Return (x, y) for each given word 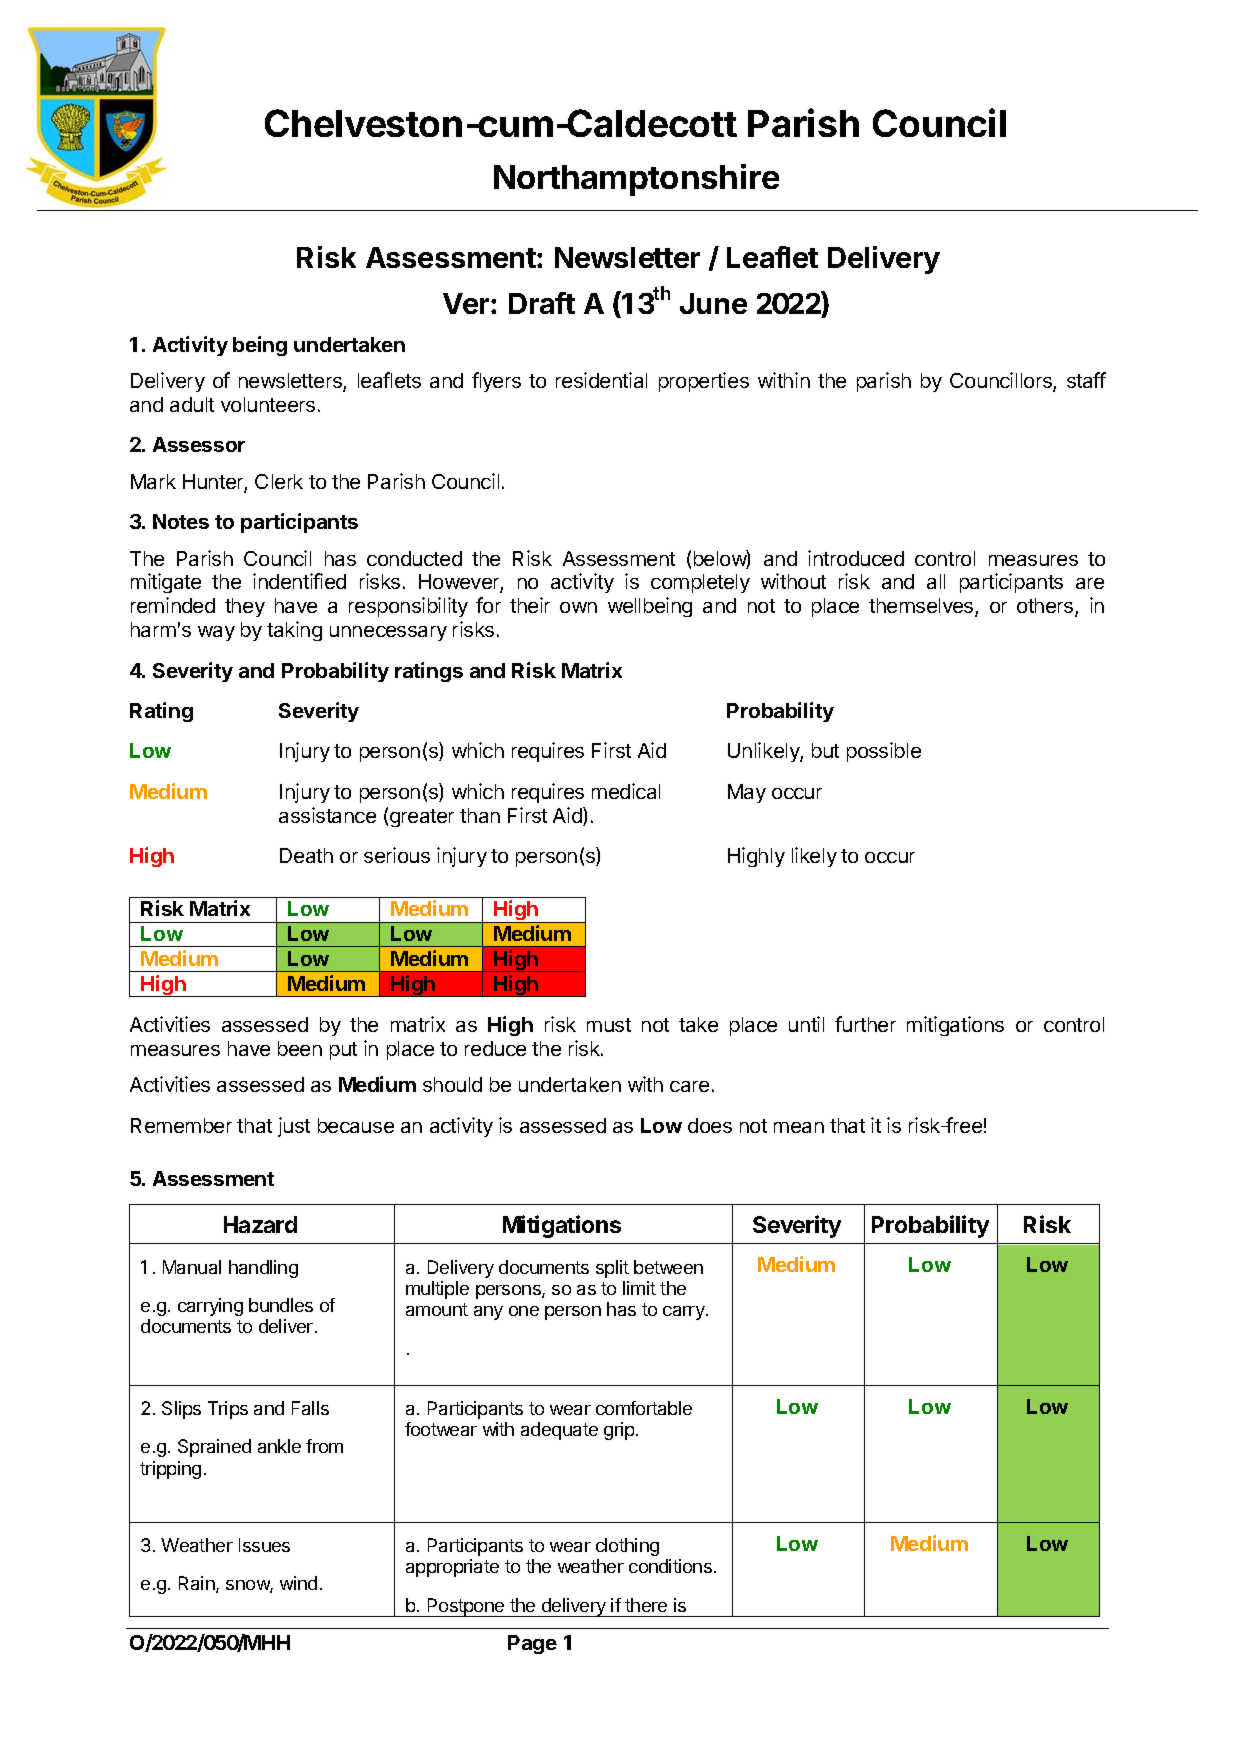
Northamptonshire (636, 180)
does (710, 1125)
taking (294, 631)
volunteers (268, 404)
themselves (922, 607)
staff (1086, 380)
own (578, 607)
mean (799, 1127)
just (294, 1127)
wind (298, 1583)
